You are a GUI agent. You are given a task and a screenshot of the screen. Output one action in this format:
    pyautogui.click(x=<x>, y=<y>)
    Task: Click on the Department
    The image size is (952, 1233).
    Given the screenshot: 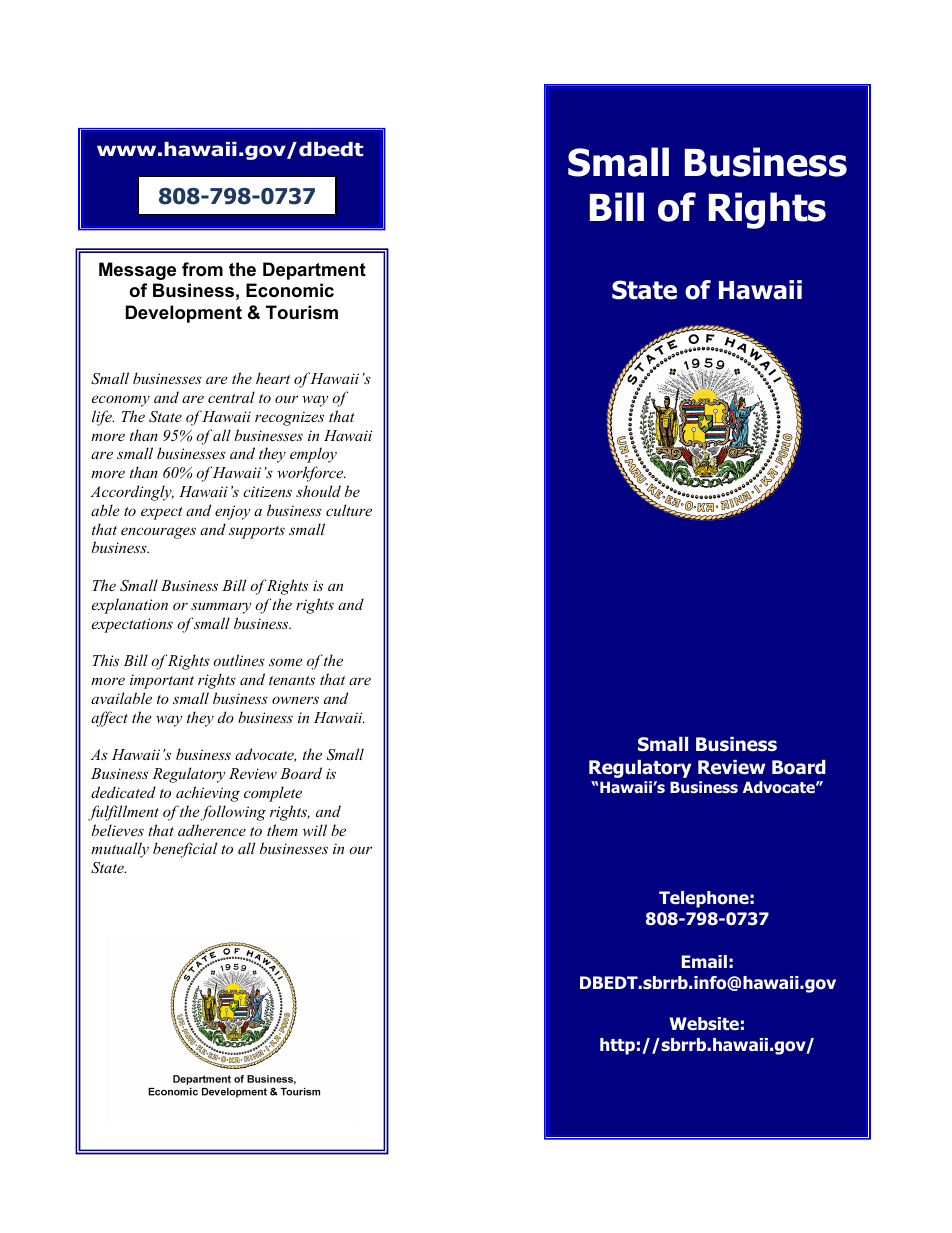 What is the action you would take?
    pyautogui.click(x=314, y=271)
